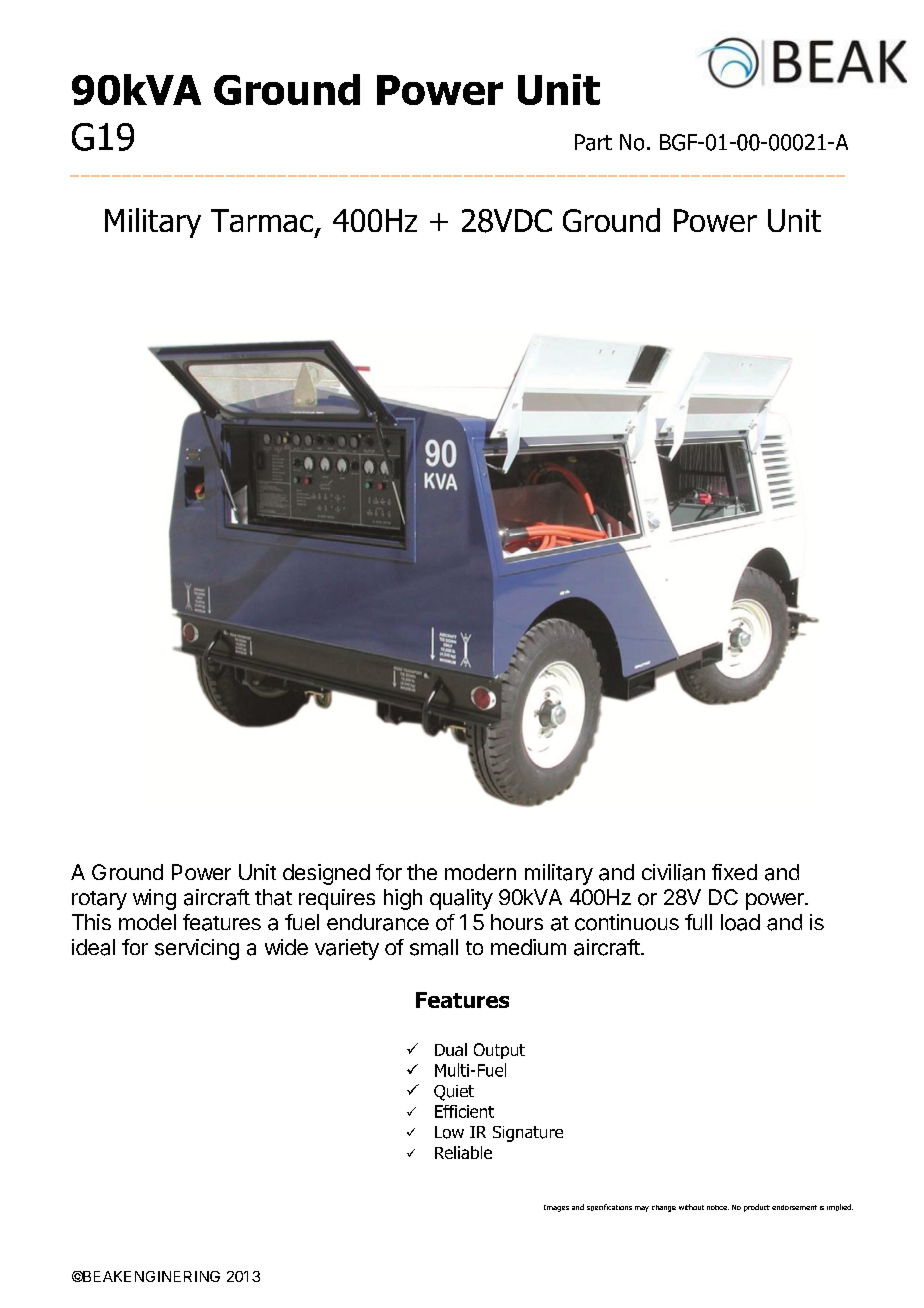  What do you see at coordinates (673, 872) in the page?
I see `civilian` at bounding box center [673, 872].
